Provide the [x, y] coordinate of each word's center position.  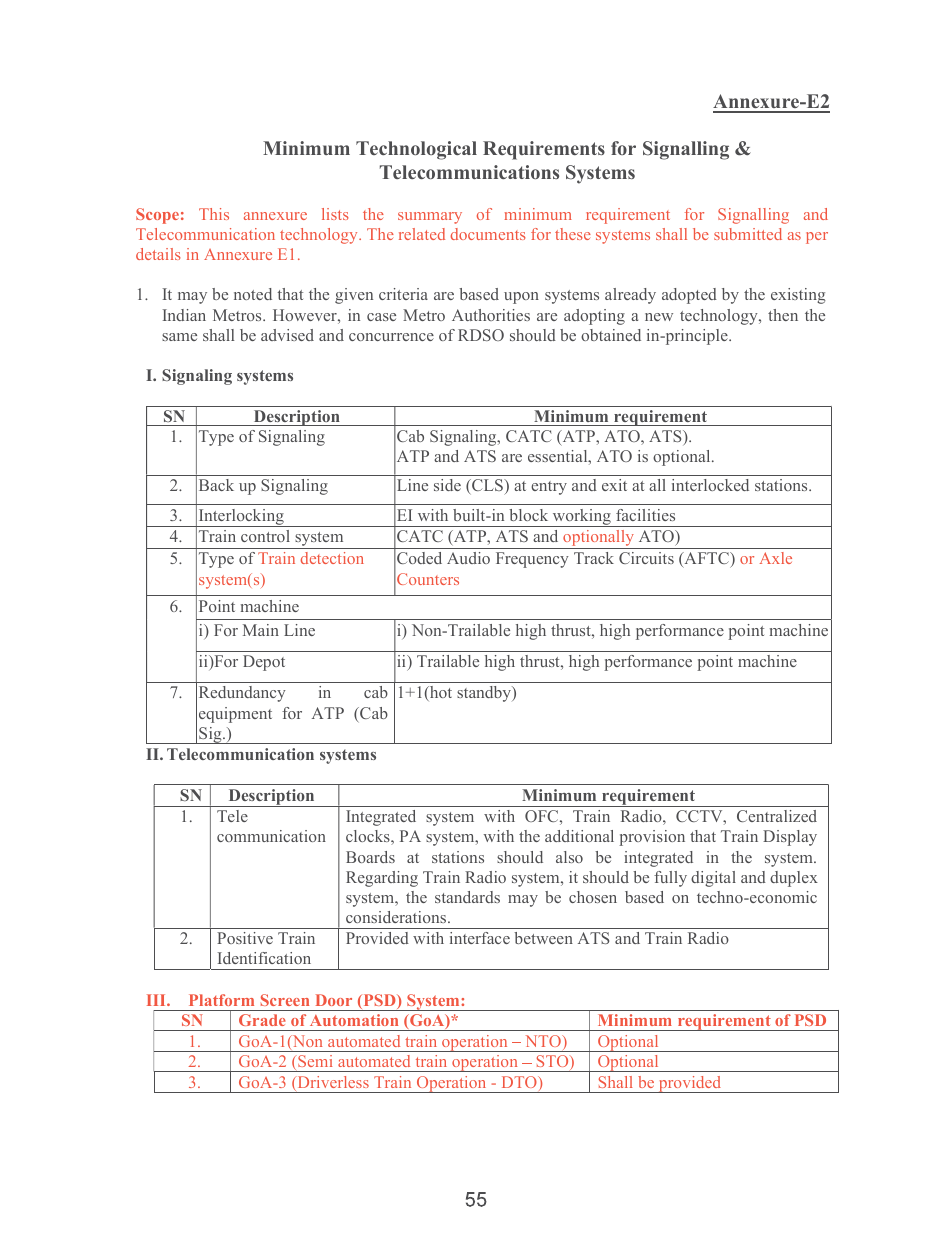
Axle [776, 558]
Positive [245, 938]
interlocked [710, 485]
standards [467, 897]
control [265, 536]
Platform [221, 1000]
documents [488, 234]
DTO [520, 1082]
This [214, 214]
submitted [748, 234]
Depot [264, 663]
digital [713, 879]
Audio [468, 558]
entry [549, 488]
